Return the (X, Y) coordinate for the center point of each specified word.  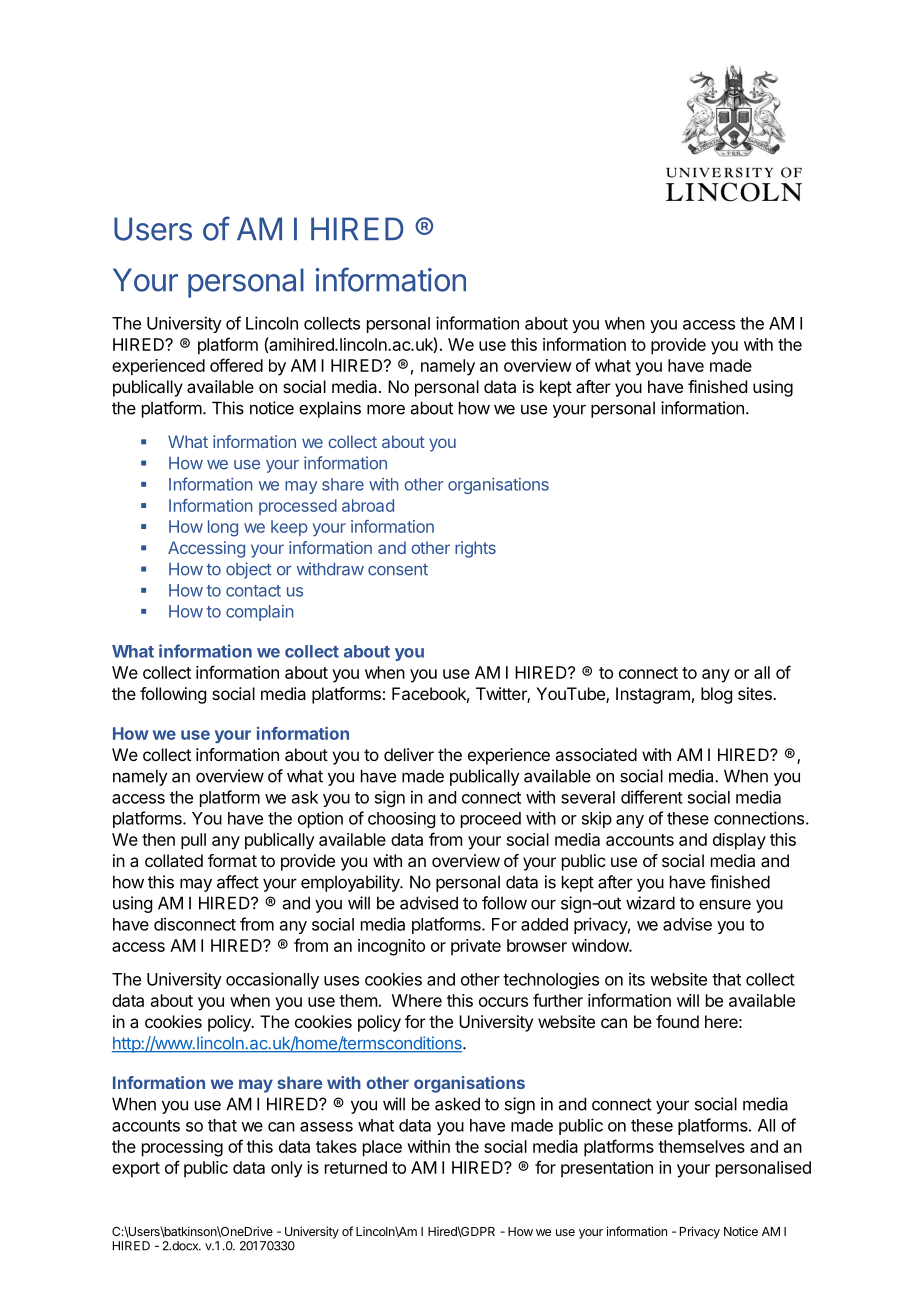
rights (475, 549)
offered (236, 365)
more (386, 409)
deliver (409, 754)
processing (182, 1148)
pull (193, 841)
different (652, 797)
